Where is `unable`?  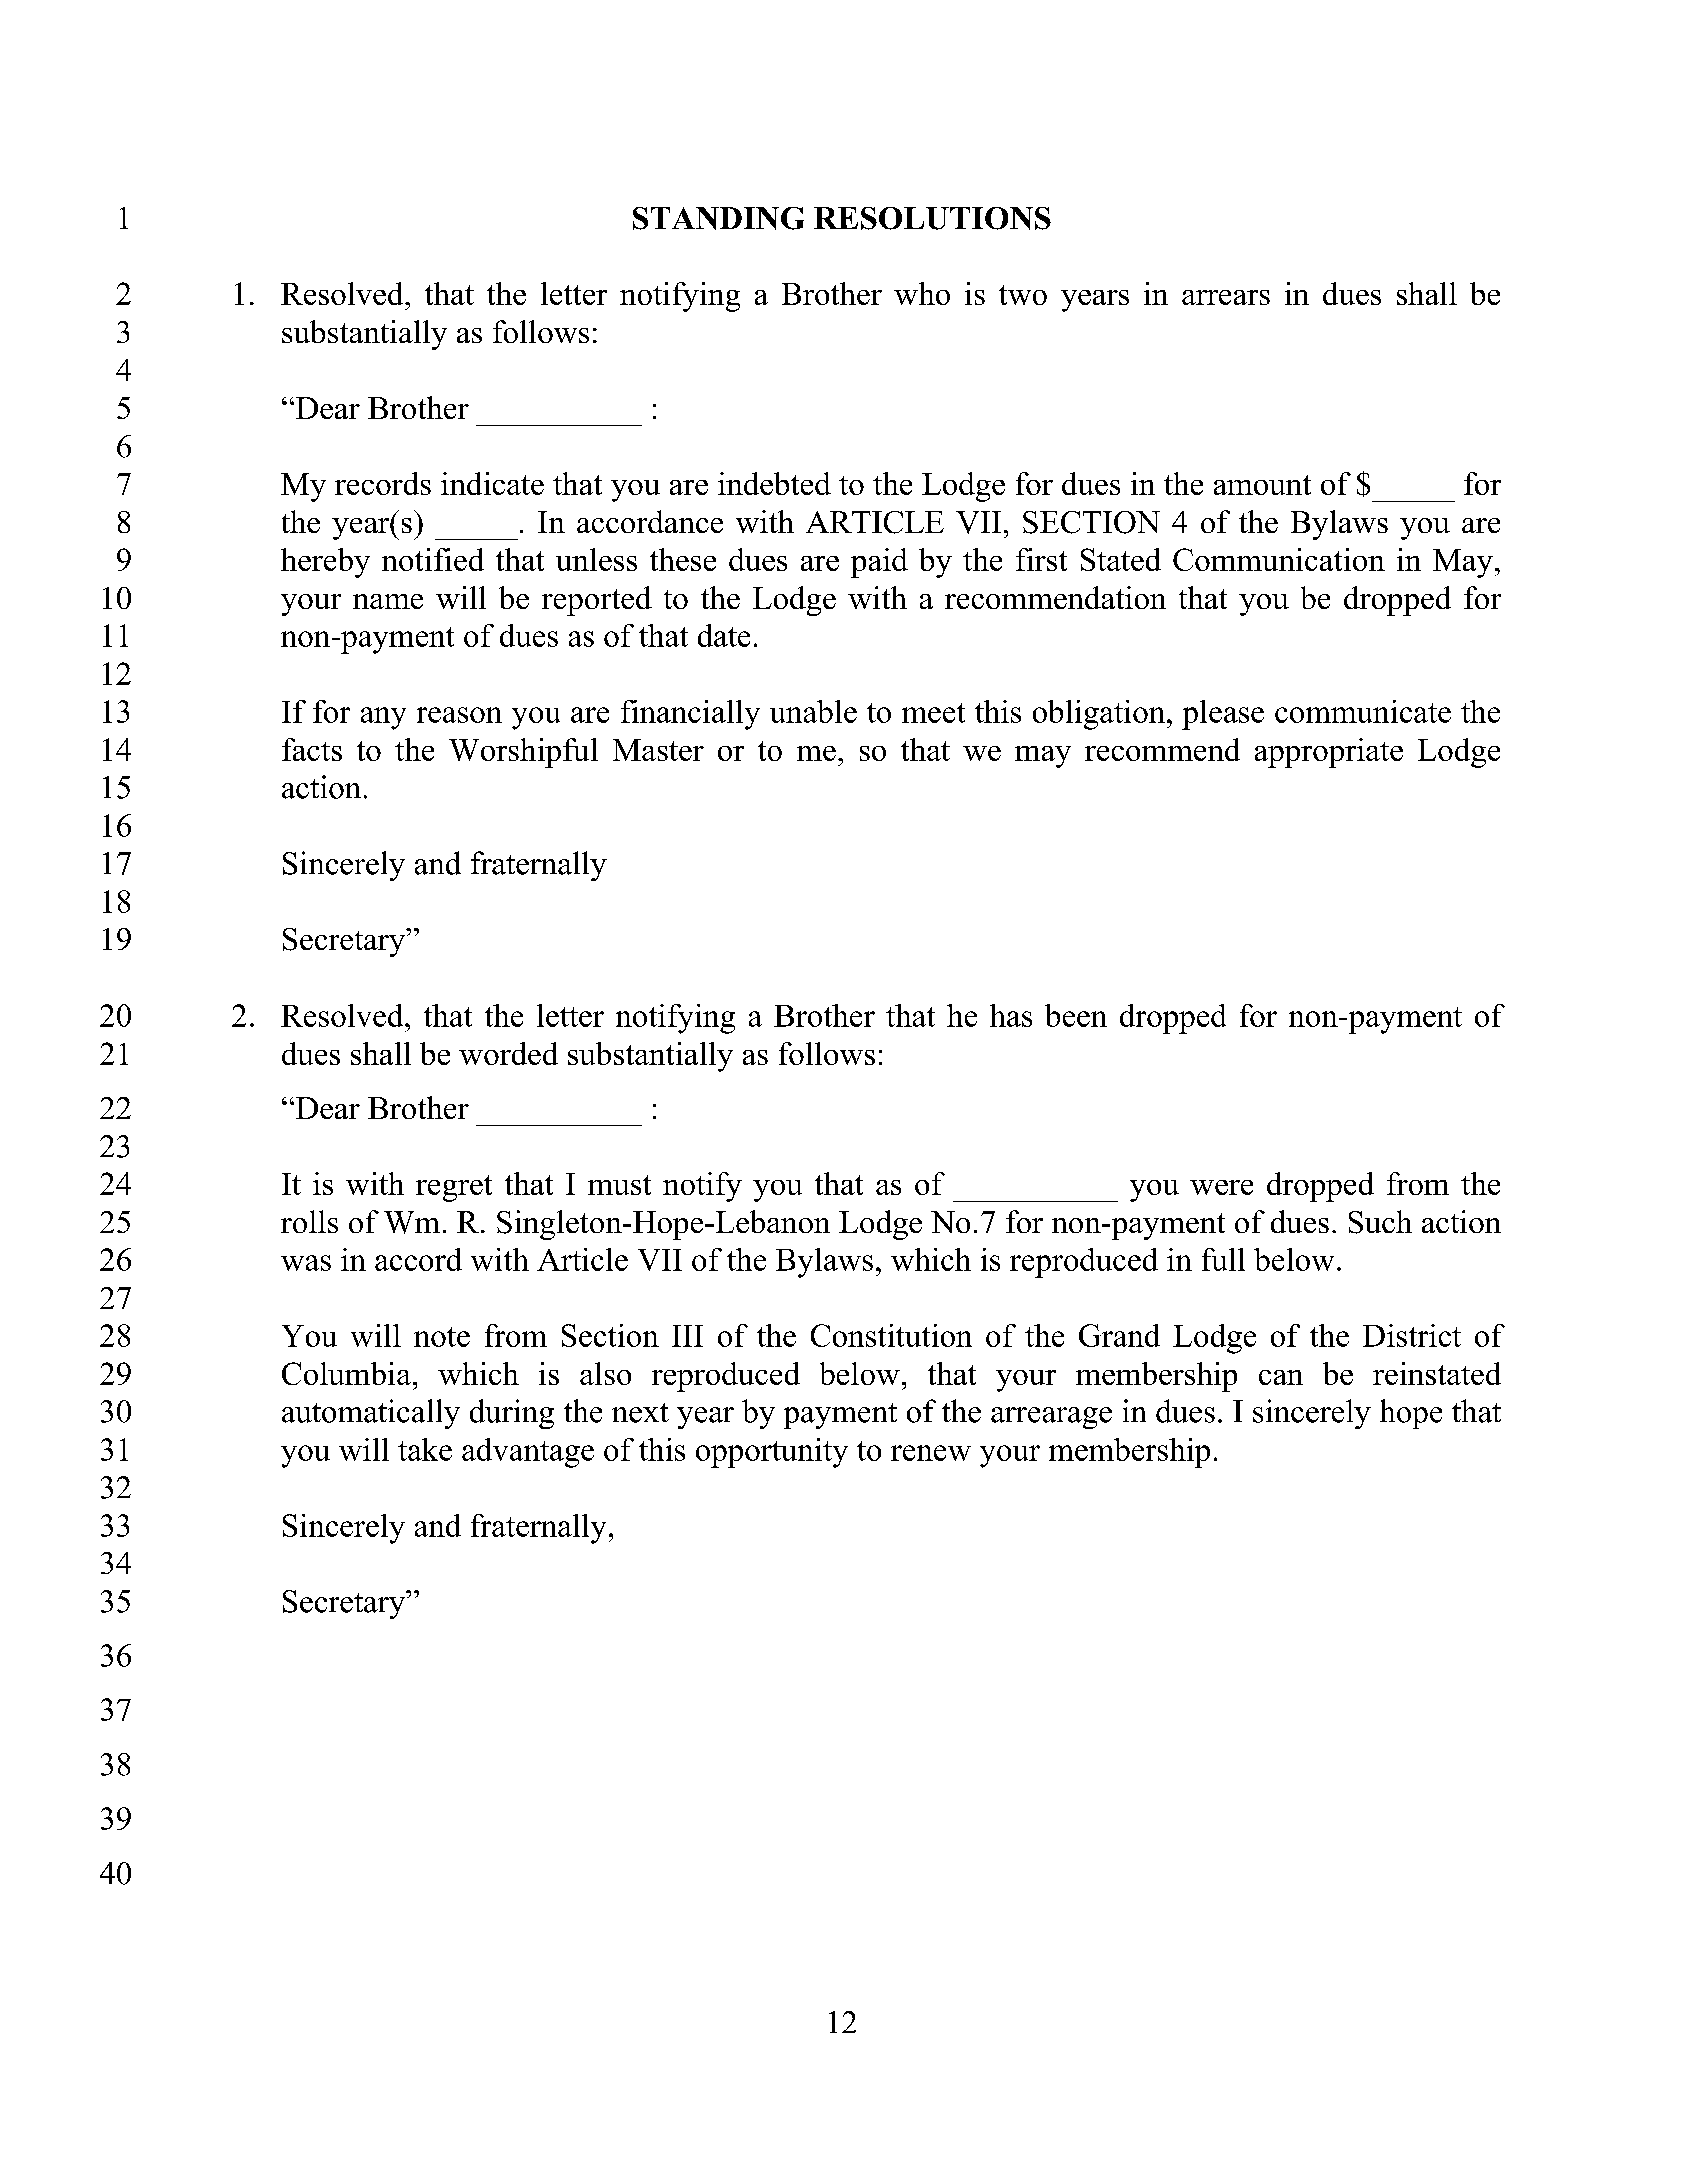
unable is located at coordinates (813, 711).
